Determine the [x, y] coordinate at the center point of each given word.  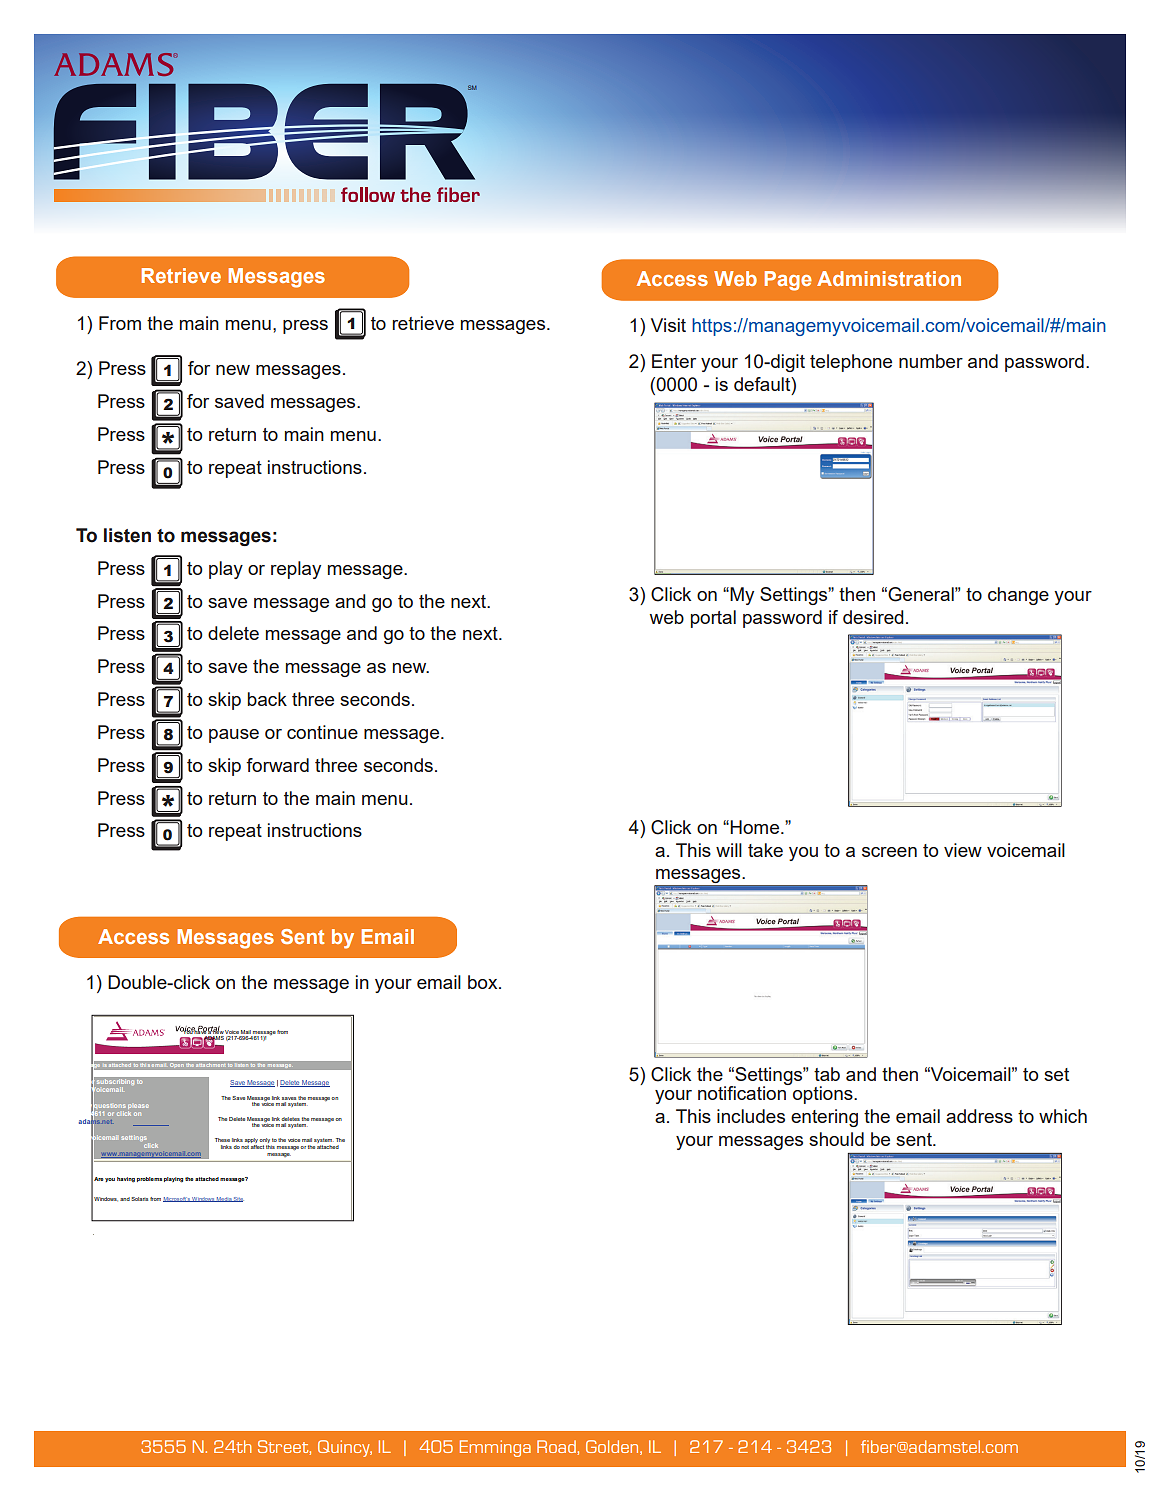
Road [557, 1447]
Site [238, 1199]
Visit [668, 325]
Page [788, 281]
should [836, 1139]
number [931, 361]
